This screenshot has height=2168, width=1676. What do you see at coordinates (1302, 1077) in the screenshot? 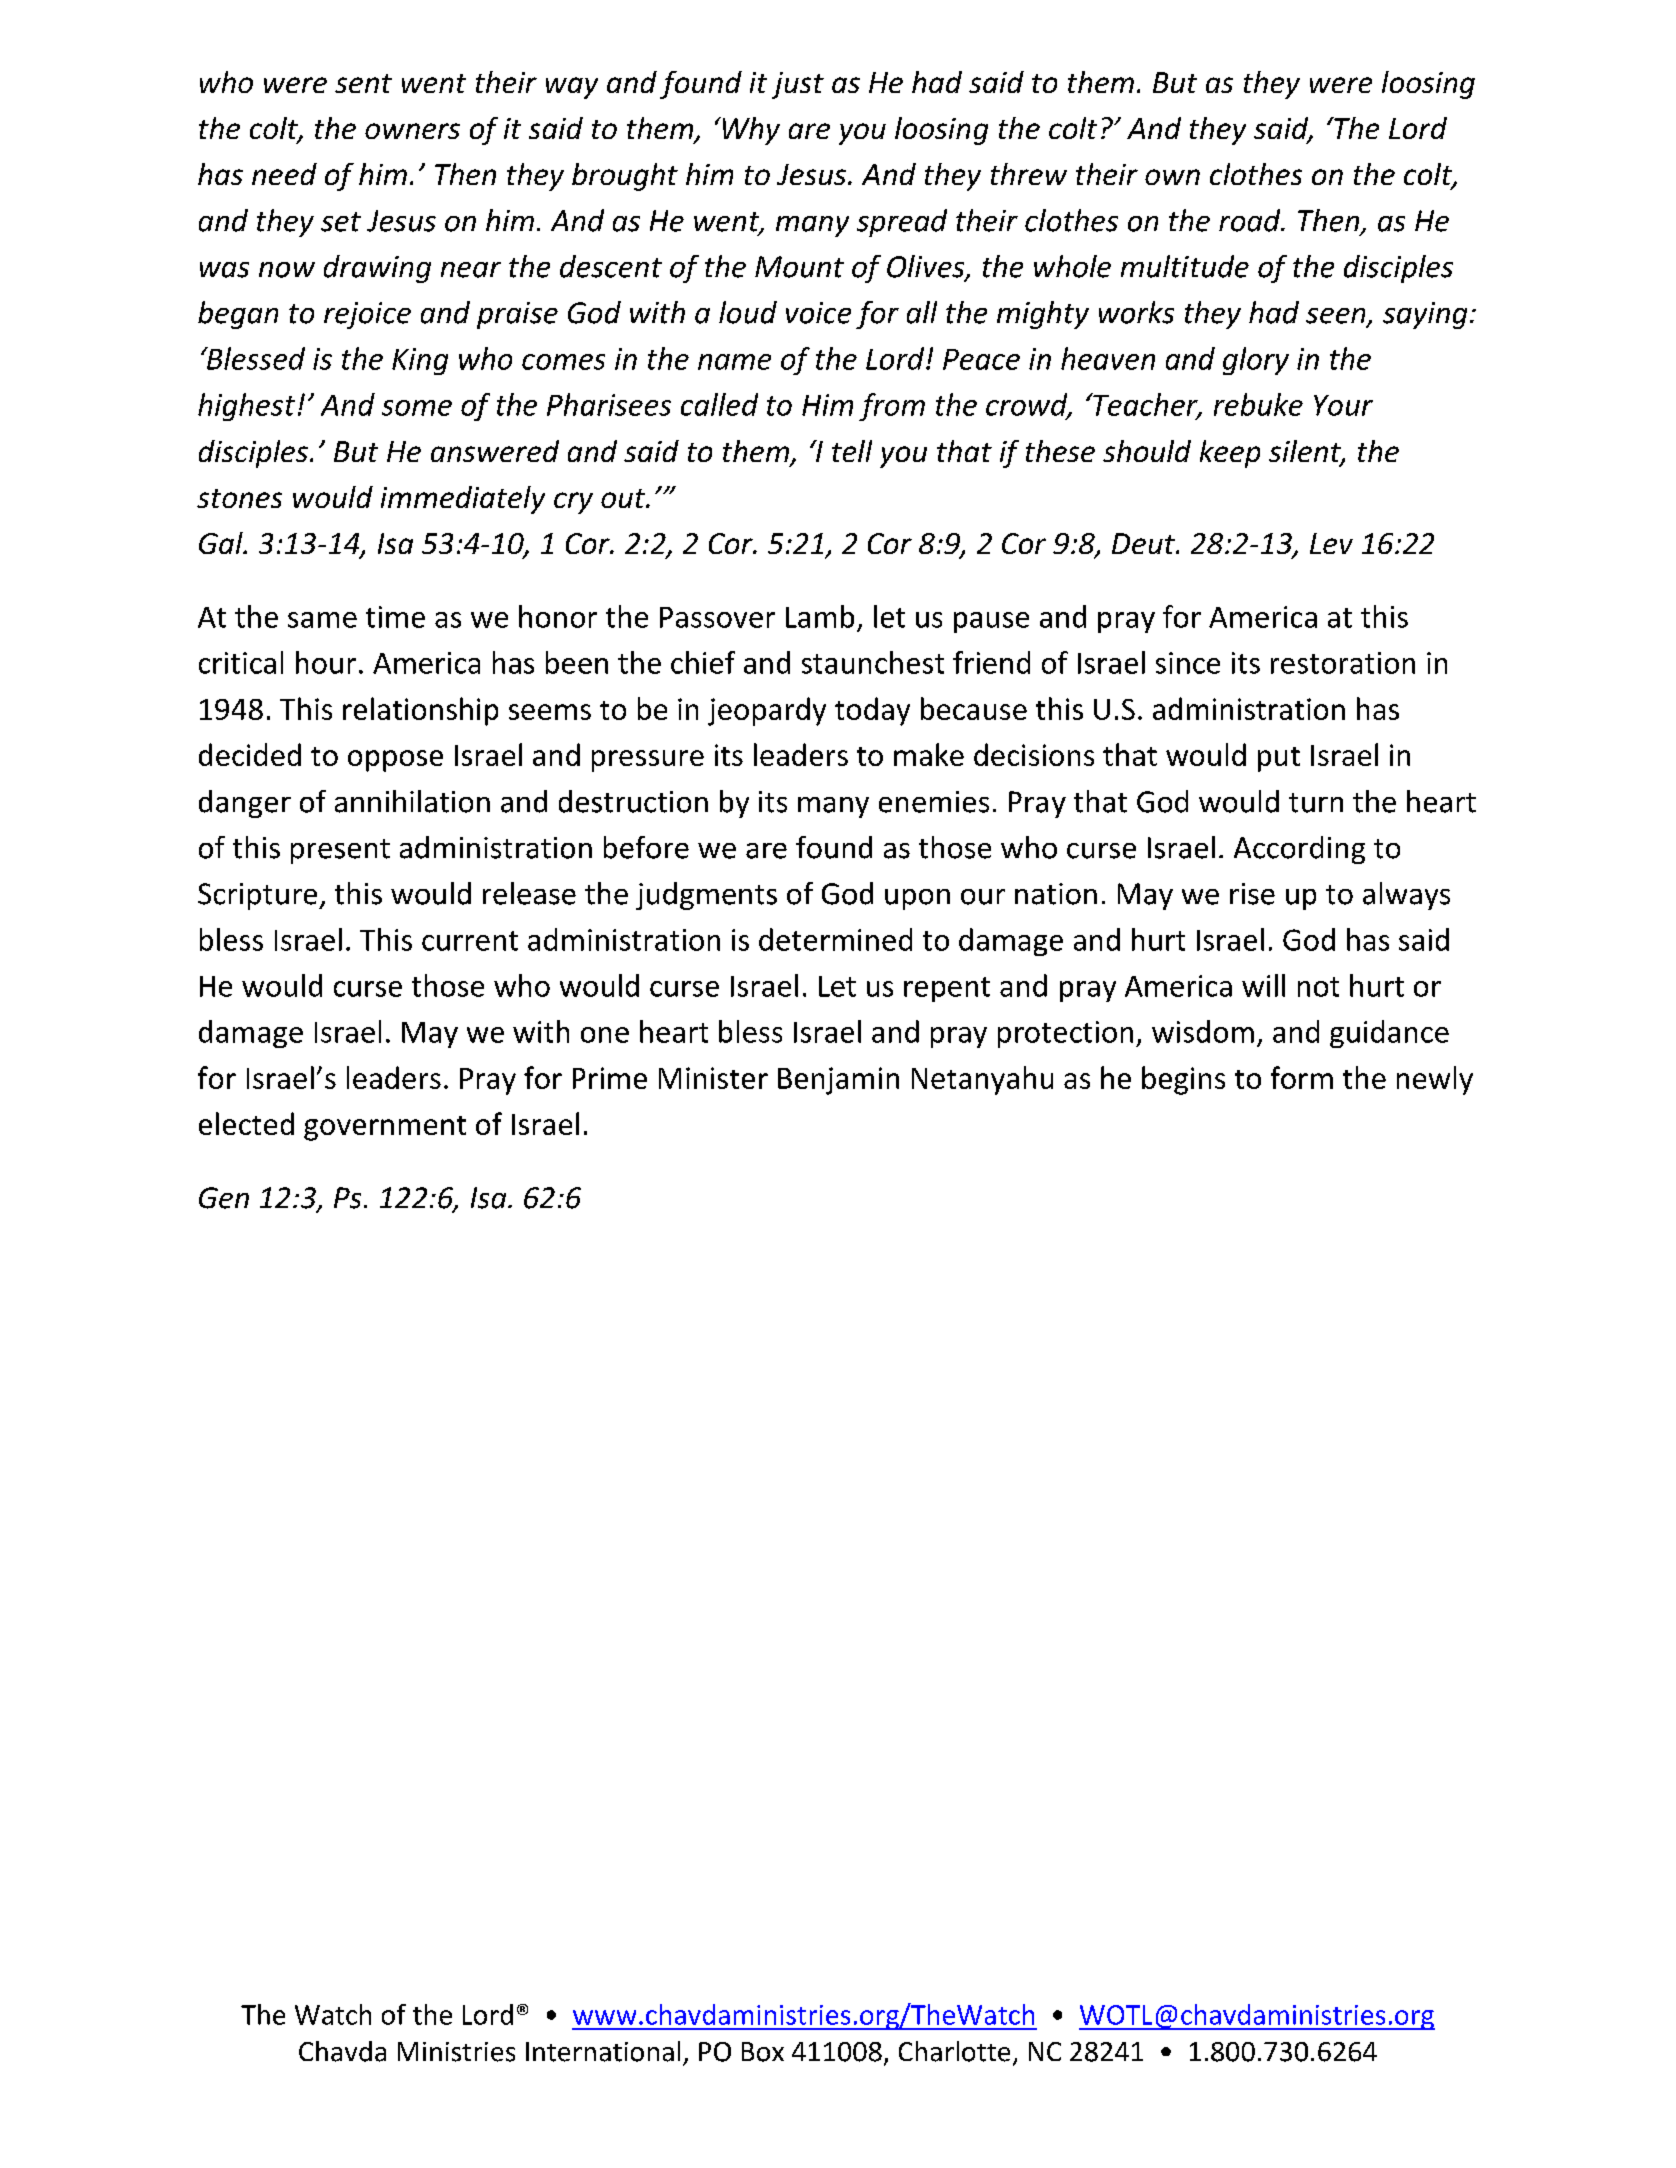
I see `form` at bounding box center [1302, 1077].
